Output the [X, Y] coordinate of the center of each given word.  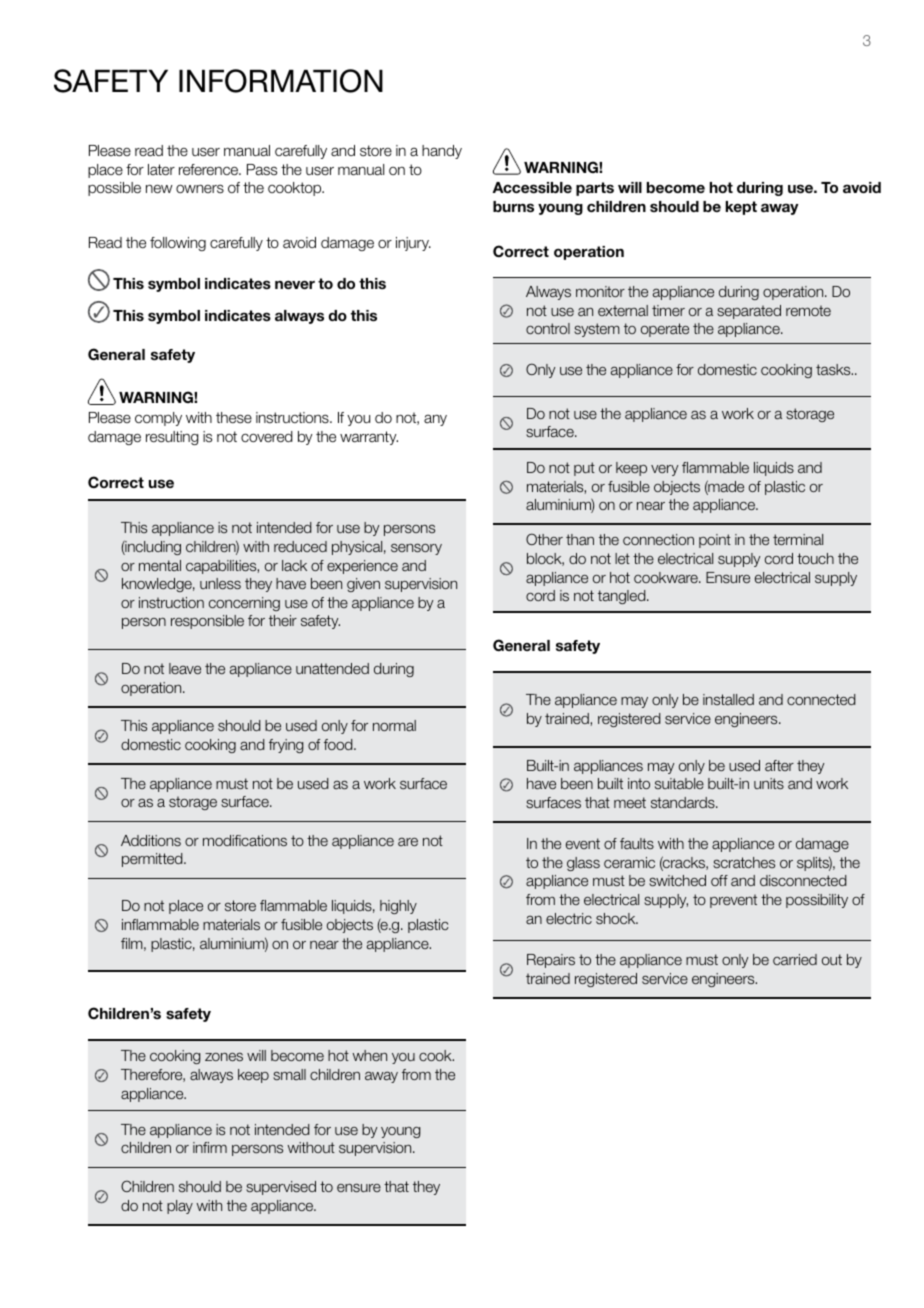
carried [795, 959]
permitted [153, 860]
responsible [207, 622]
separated [749, 312]
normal [394, 725]
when [369, 1055]
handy [442, 152]
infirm [210, 1147]
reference [210, 170]
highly [398, 907]
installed [728, 699]
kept [741, 208]
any [435, 420]
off [719, 880]
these [234, 418]
